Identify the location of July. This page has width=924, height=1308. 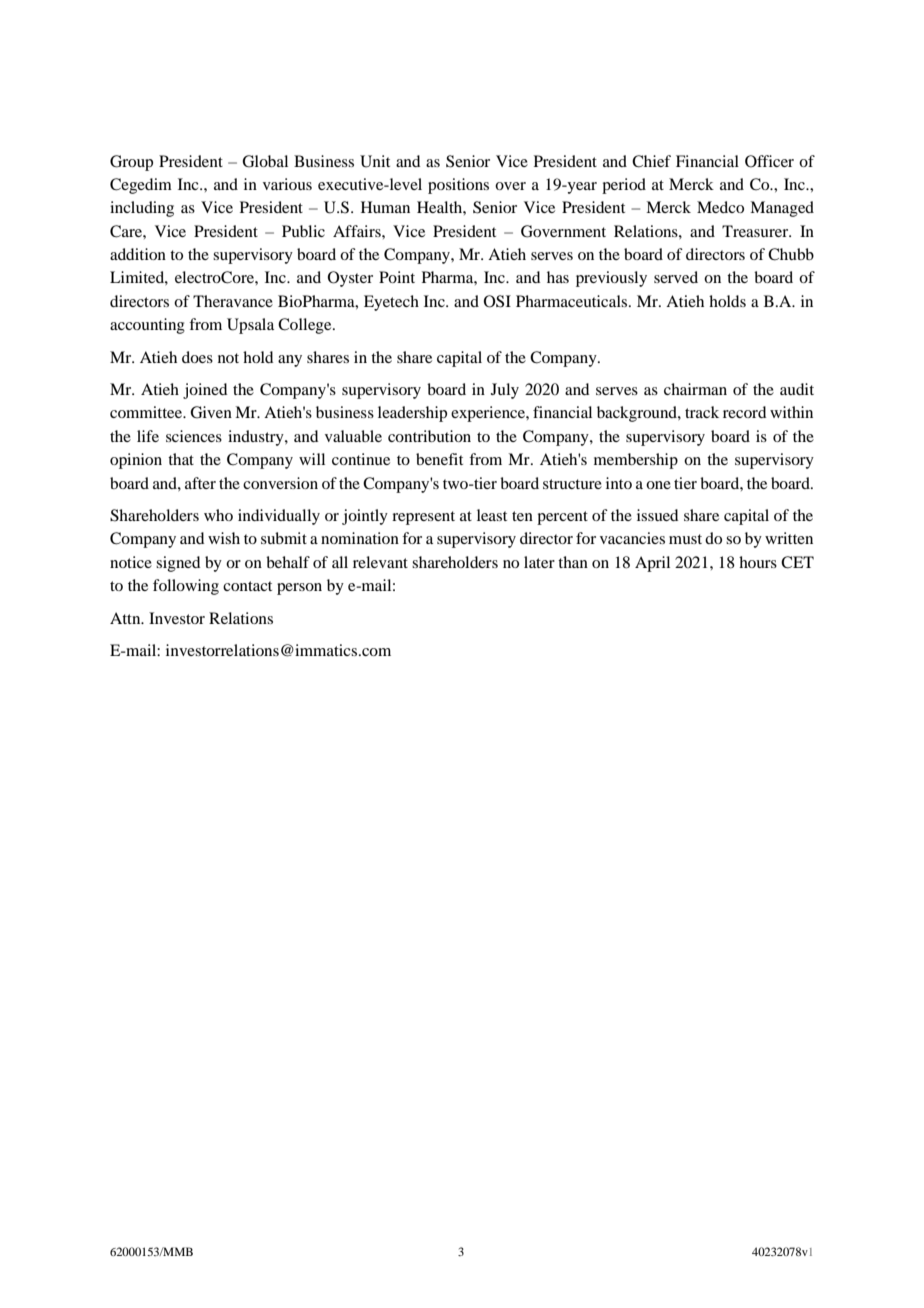
(505, 391).
